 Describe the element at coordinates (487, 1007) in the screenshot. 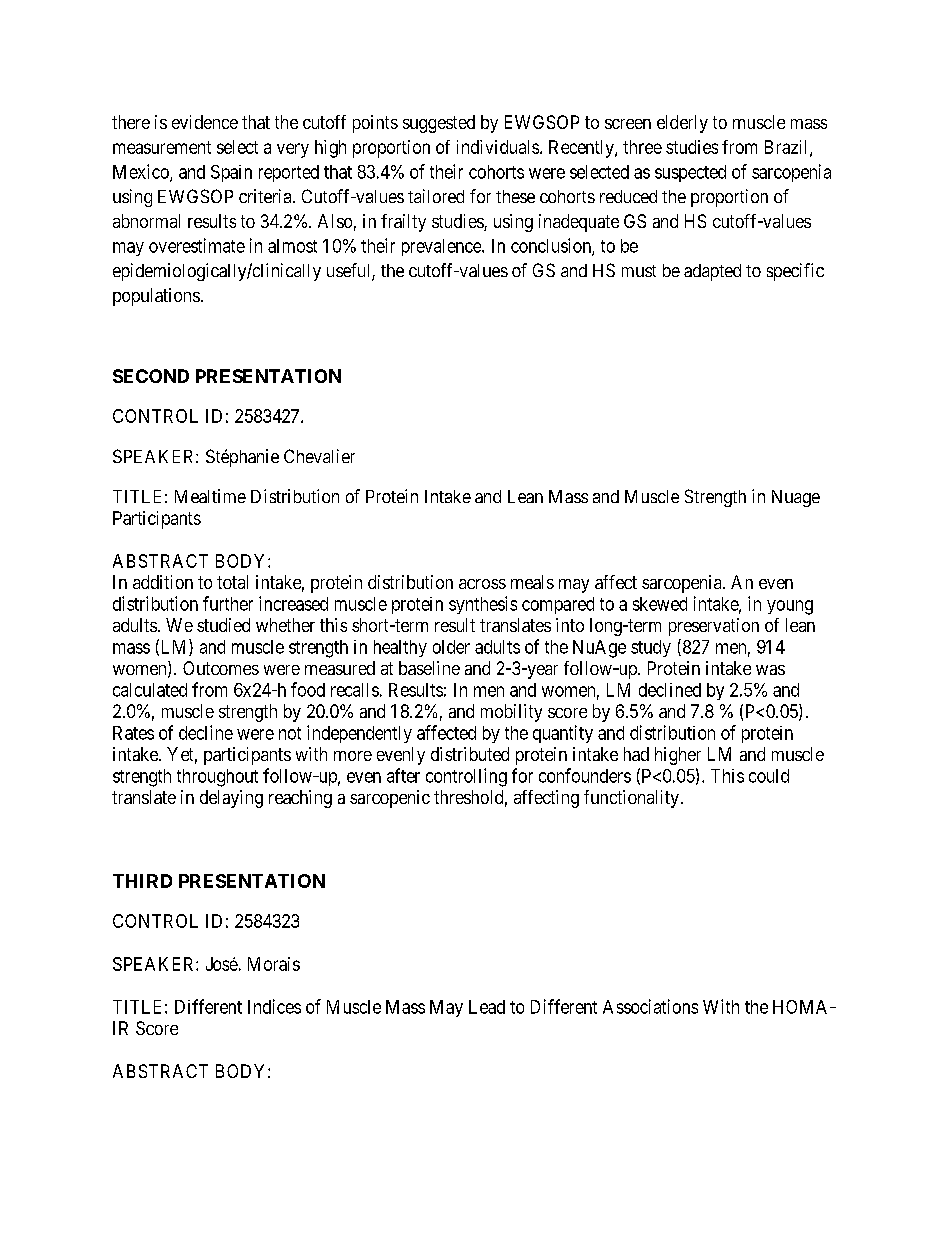

I see `Lead` at that location.
